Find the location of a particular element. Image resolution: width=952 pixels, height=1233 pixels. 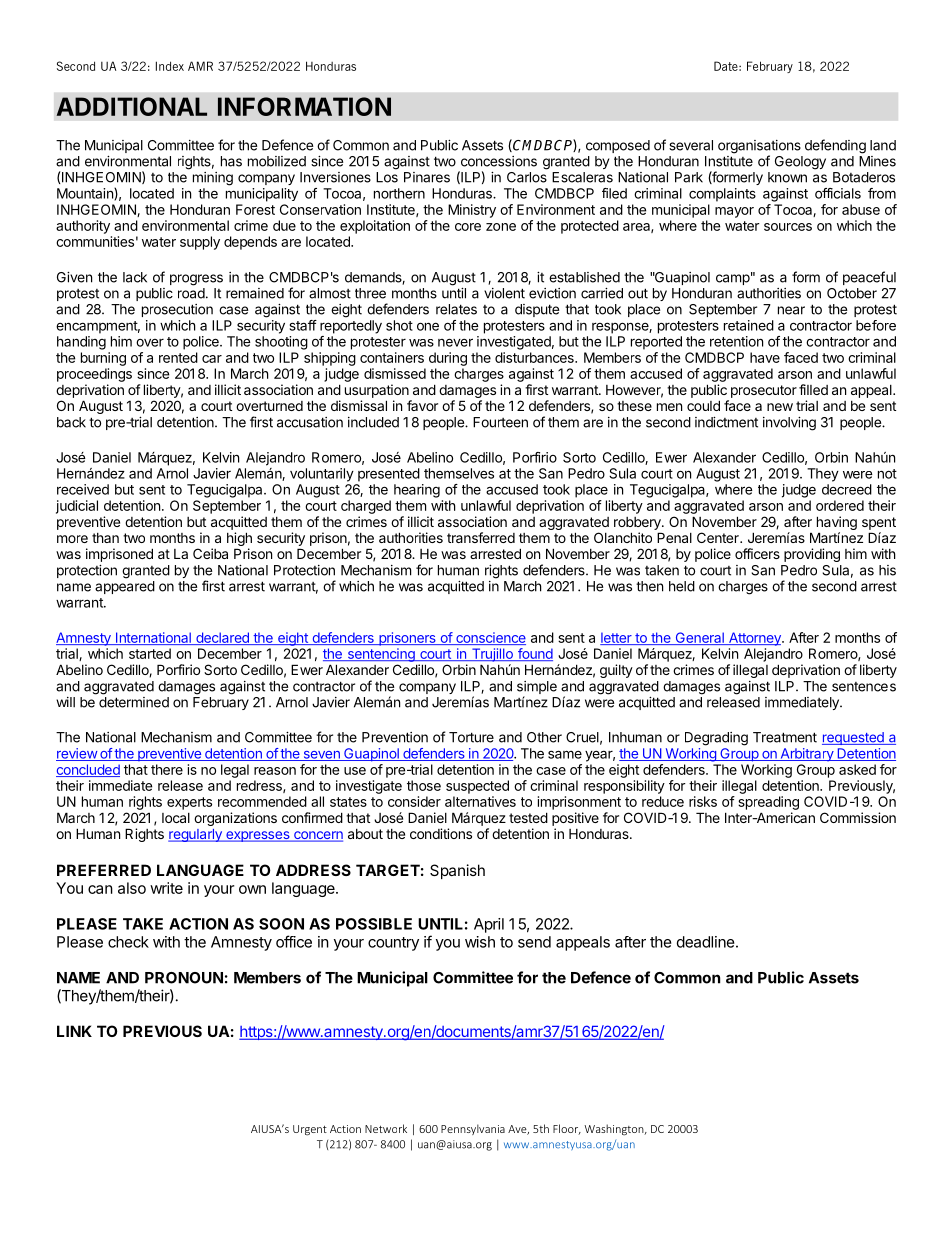

Pennsylvania is located at coordinates (473, 1129).
